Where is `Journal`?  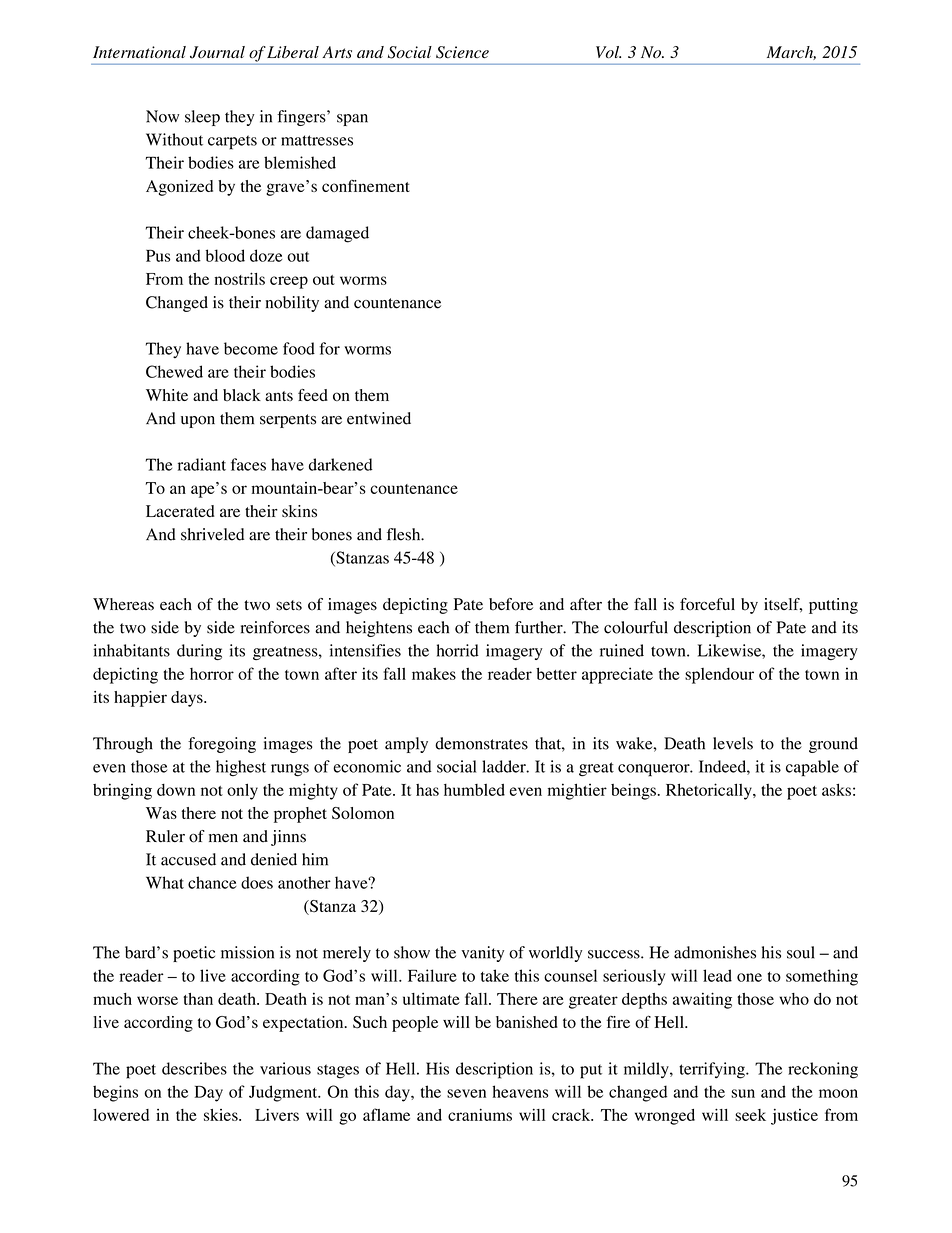
Journal is located at coordinates (217, 52).
